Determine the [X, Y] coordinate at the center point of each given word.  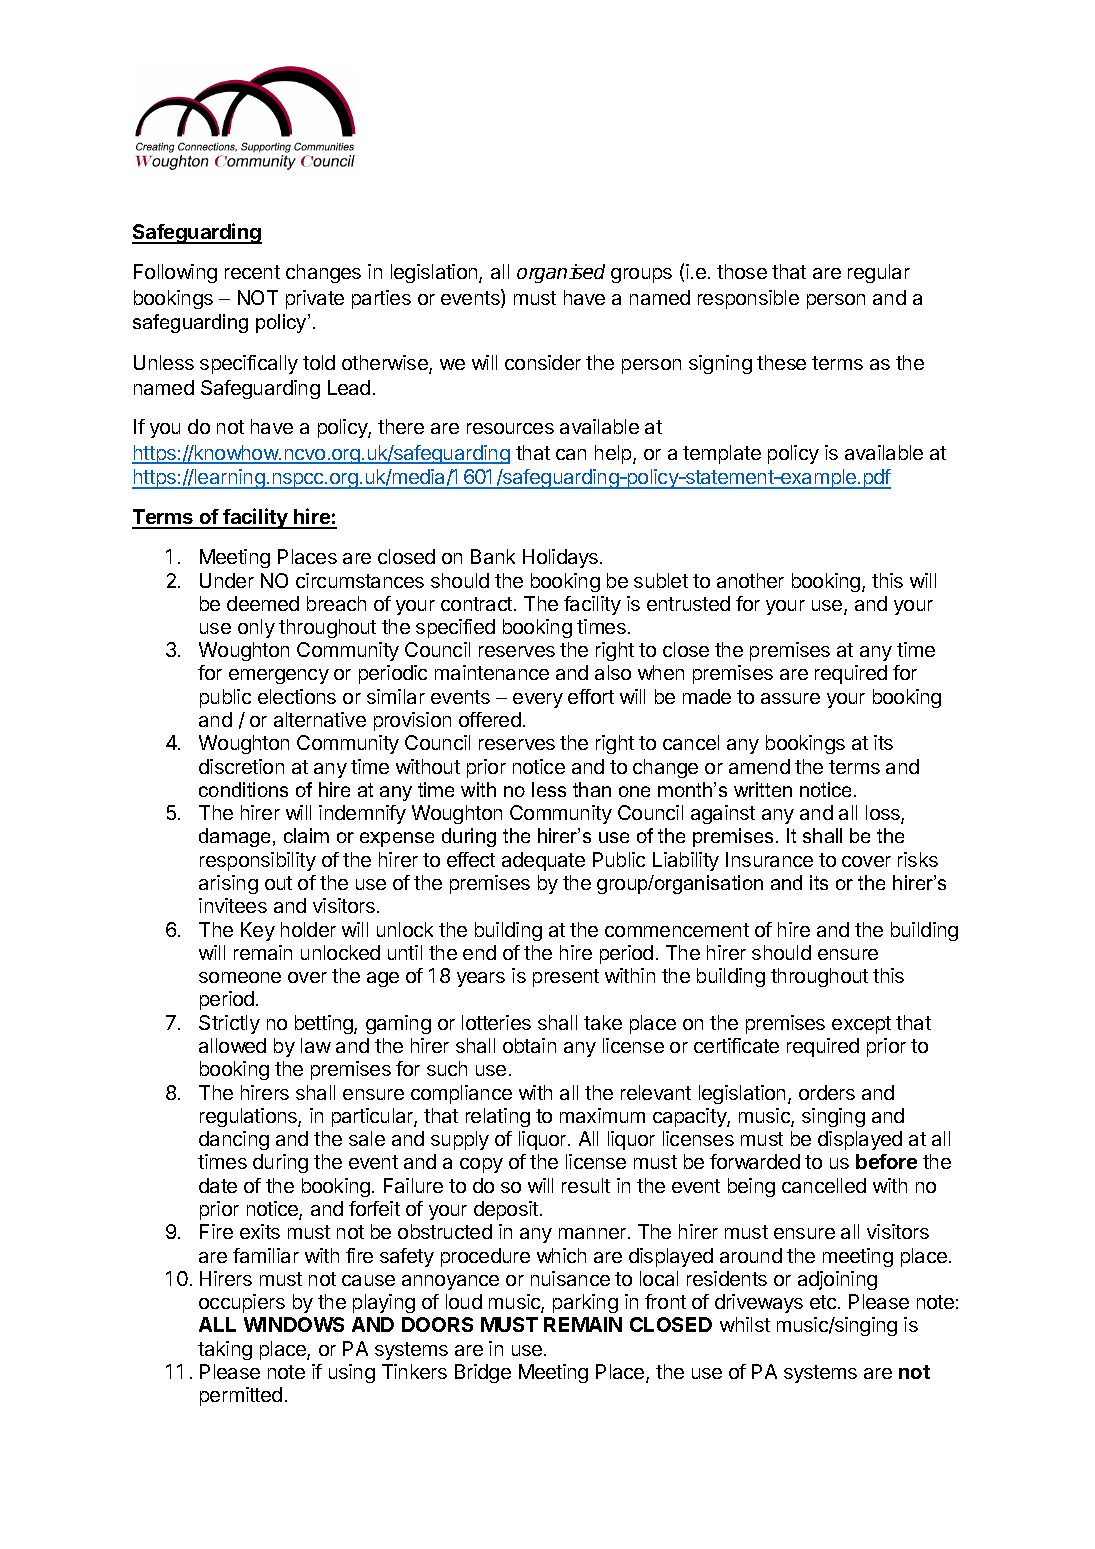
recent [252, 272]
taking [225, 1350]
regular [879, 273]
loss [884, 814]
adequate [543, 861]
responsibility [258, 861]
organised [561, 273]
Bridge [483, 1373]
